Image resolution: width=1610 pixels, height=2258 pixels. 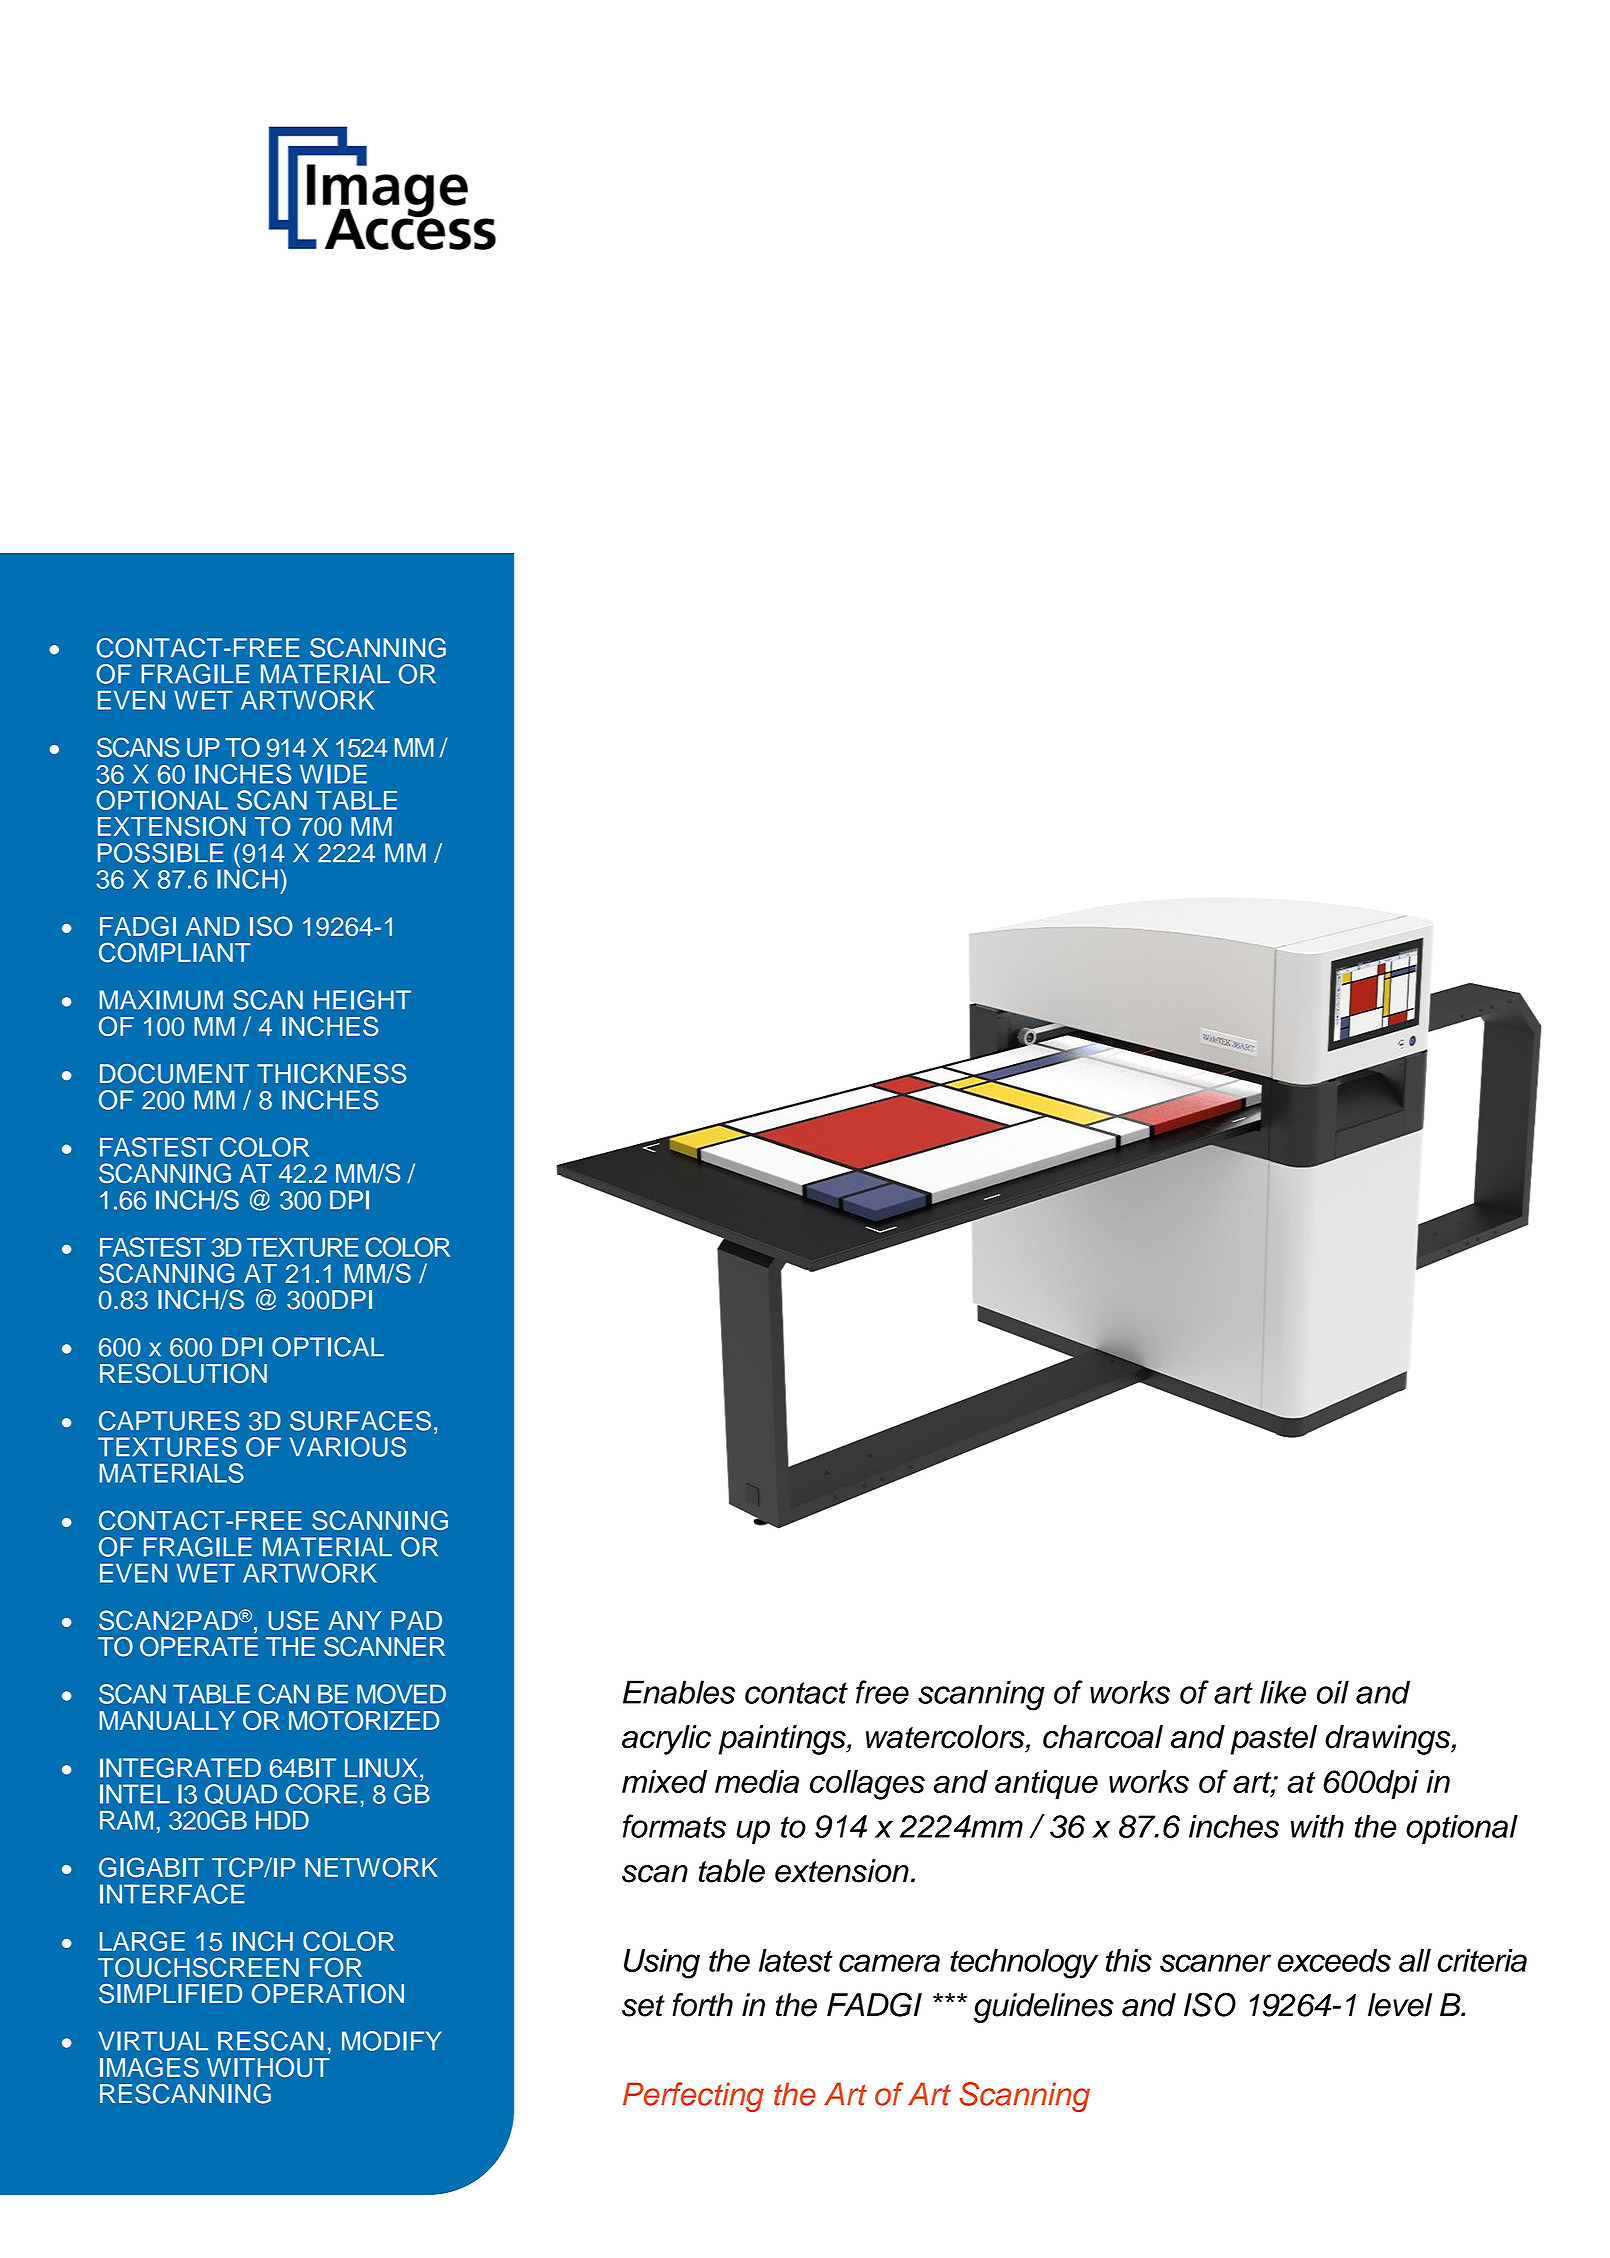 I want to click on SURFACES, so click(x=360, y=1421).
